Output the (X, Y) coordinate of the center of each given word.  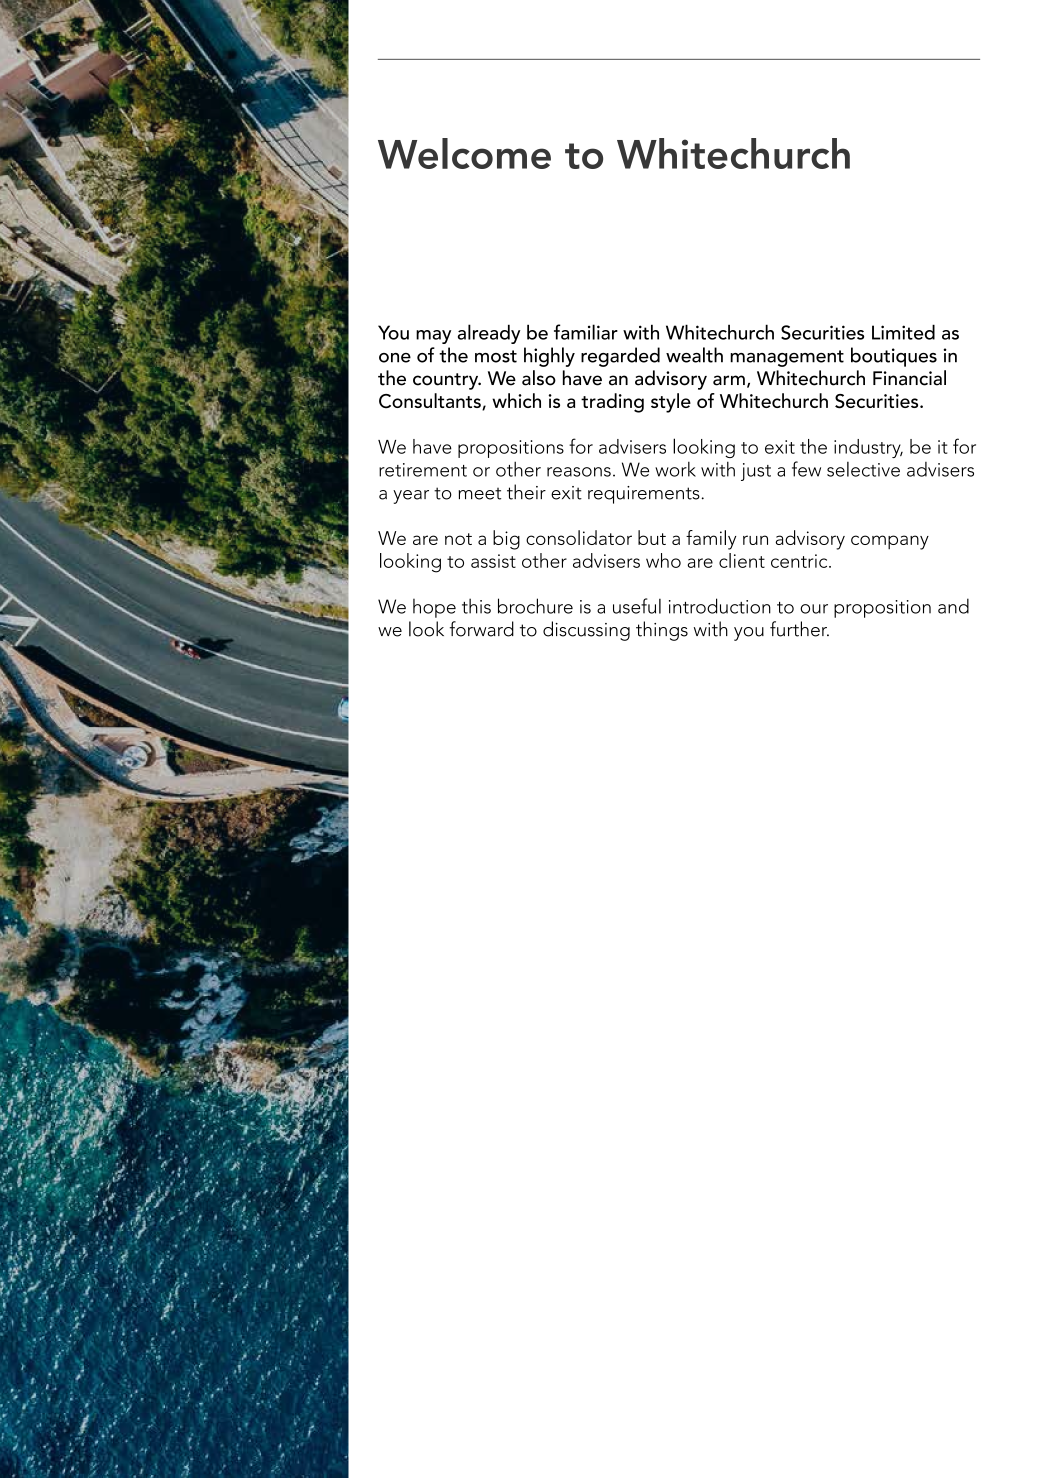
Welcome (464, 153)
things (662, 631)
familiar (586, 332)
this (476, 606)
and (953, 606)
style (671, 403)
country (447, 381)
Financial (909, 378)
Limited (903, 332)
